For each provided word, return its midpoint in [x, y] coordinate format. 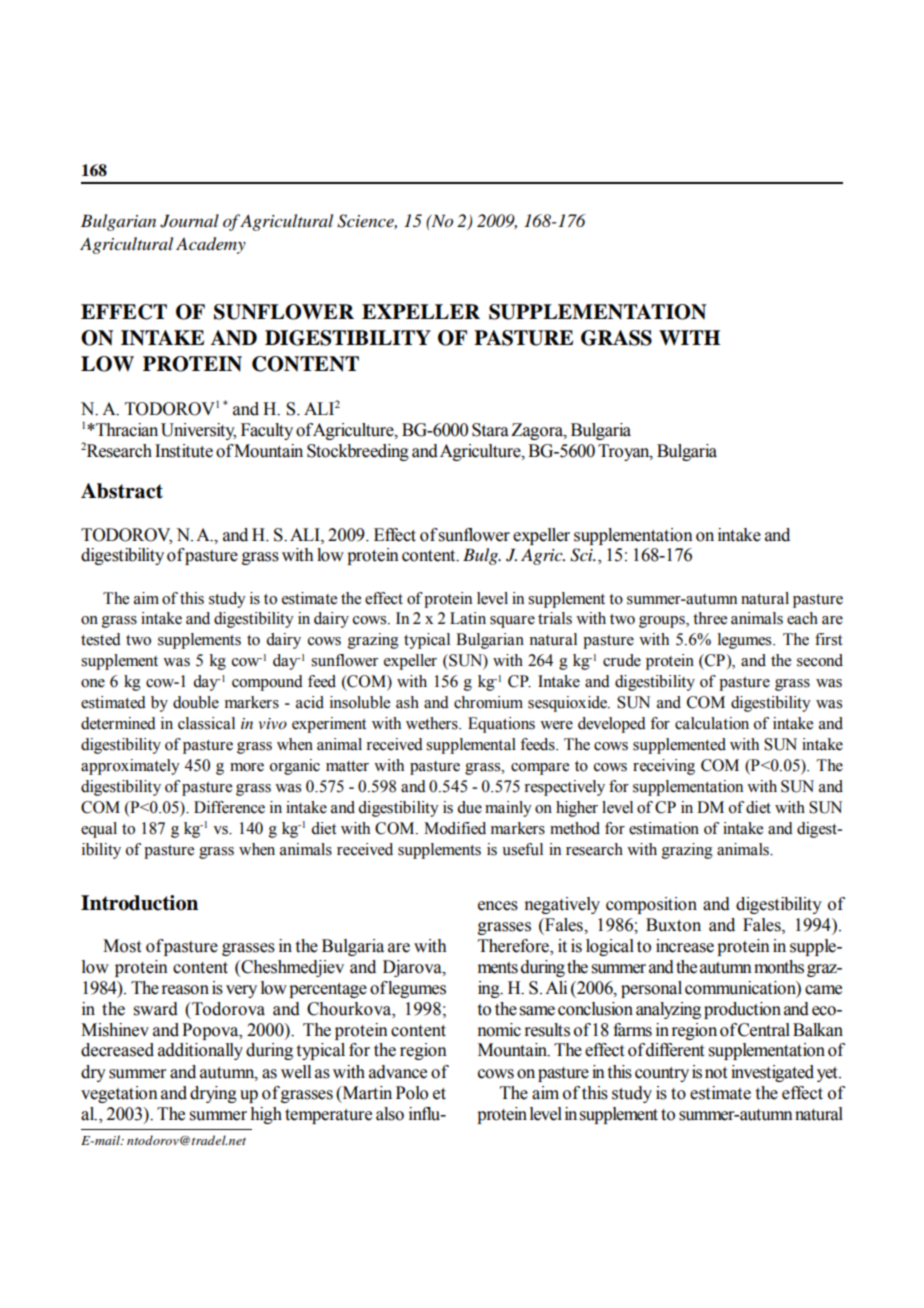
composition [651, 905]
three [710, 618]
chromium [488, 702]
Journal [189, 221]
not [716, 1073]
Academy [211, 245]
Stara [490, 430]
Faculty [267, 431]
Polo [412, 1093]
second [820, 660]
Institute [184, 451]
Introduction [139, 903]
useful [522, 849]
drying [213, 1094]
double [196, 702]
